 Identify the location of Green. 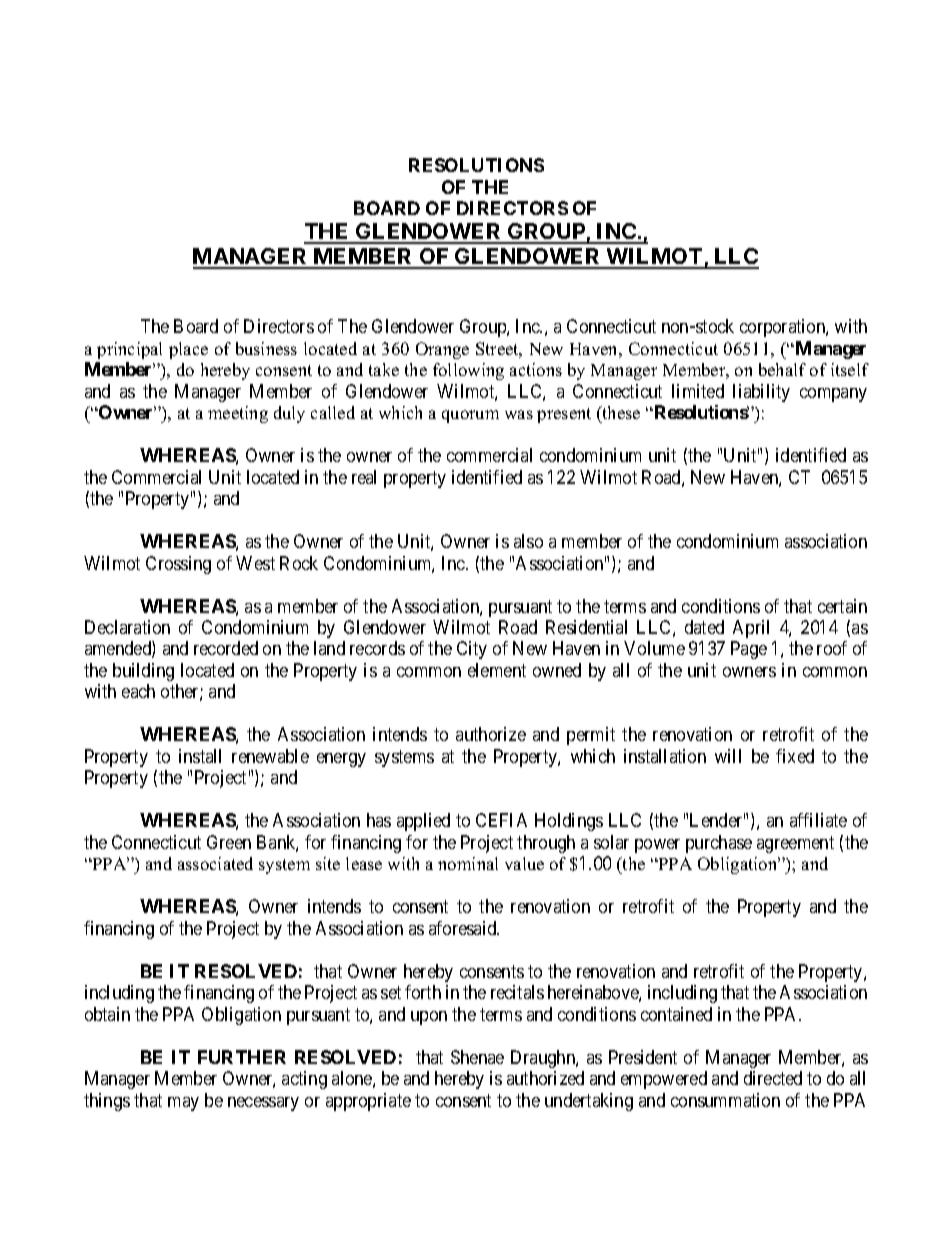
(229, 842).
